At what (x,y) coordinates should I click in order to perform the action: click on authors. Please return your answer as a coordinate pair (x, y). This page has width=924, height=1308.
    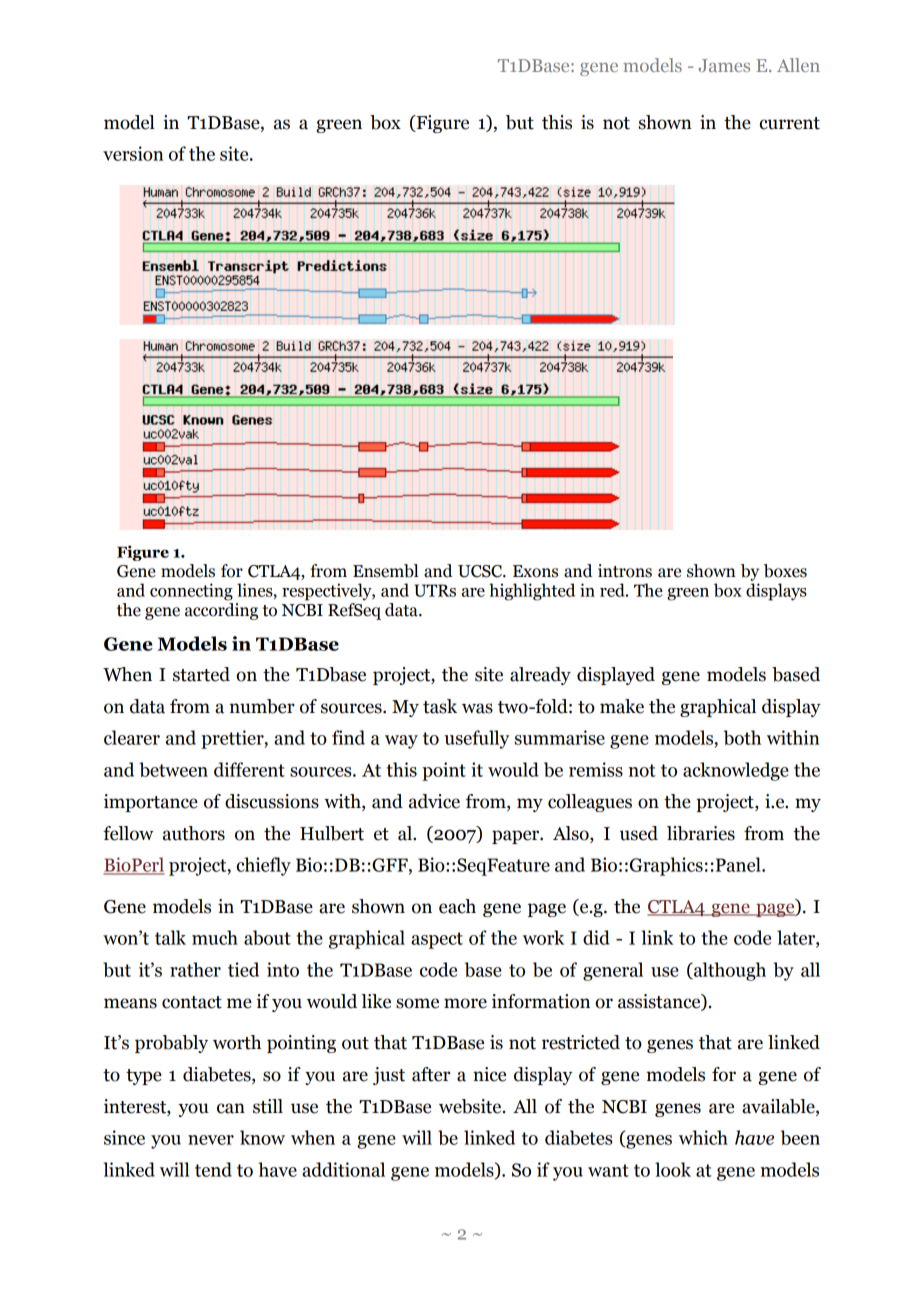
    Looking at the image, I should click on (194, 833).
